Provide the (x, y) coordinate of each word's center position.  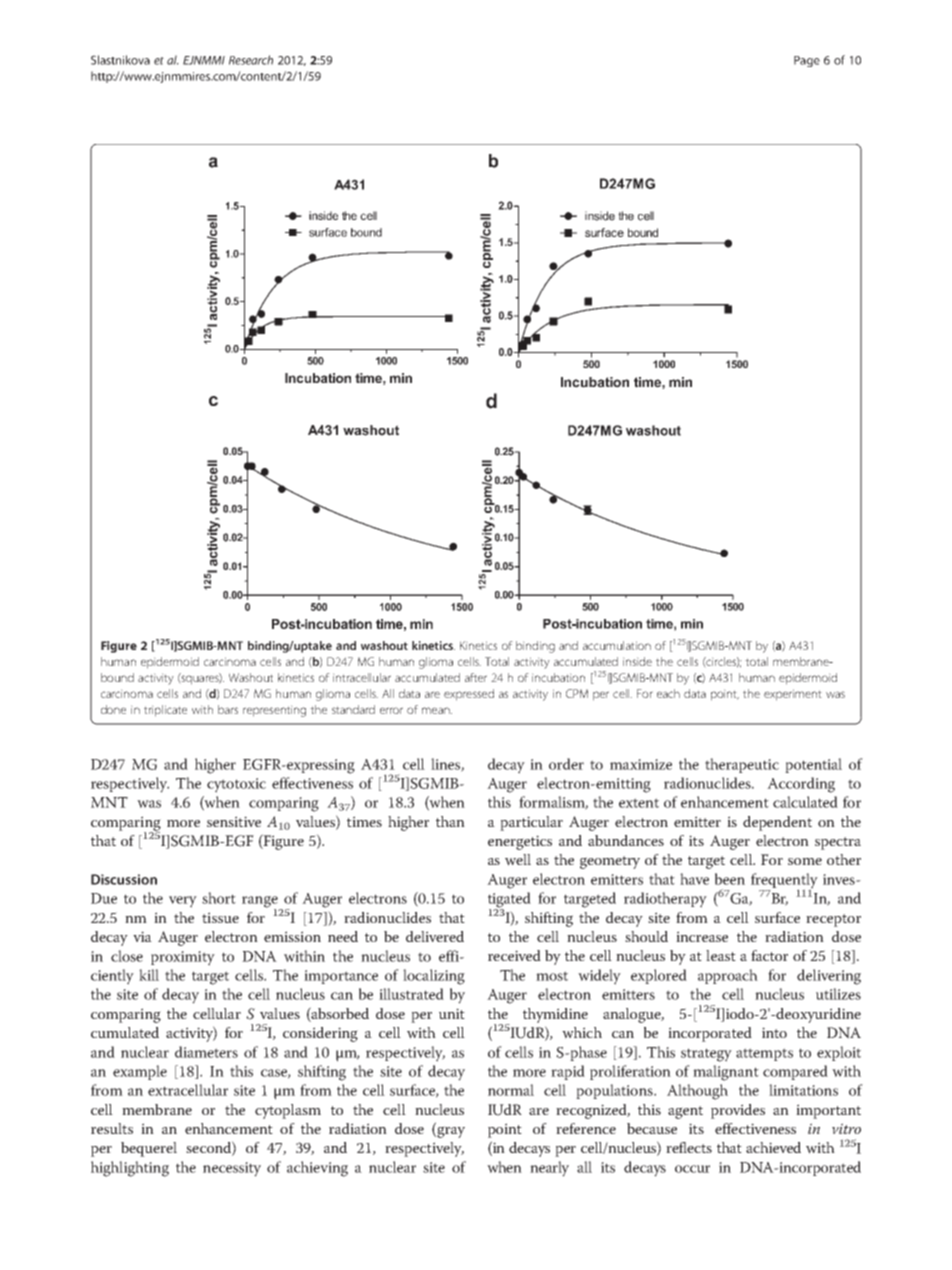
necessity (232, 1169)
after (476, 677)
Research (251, 60)
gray (450, 1132)
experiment (793, 695)
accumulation (617, 645)
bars (228, 709)
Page (807, 61)
